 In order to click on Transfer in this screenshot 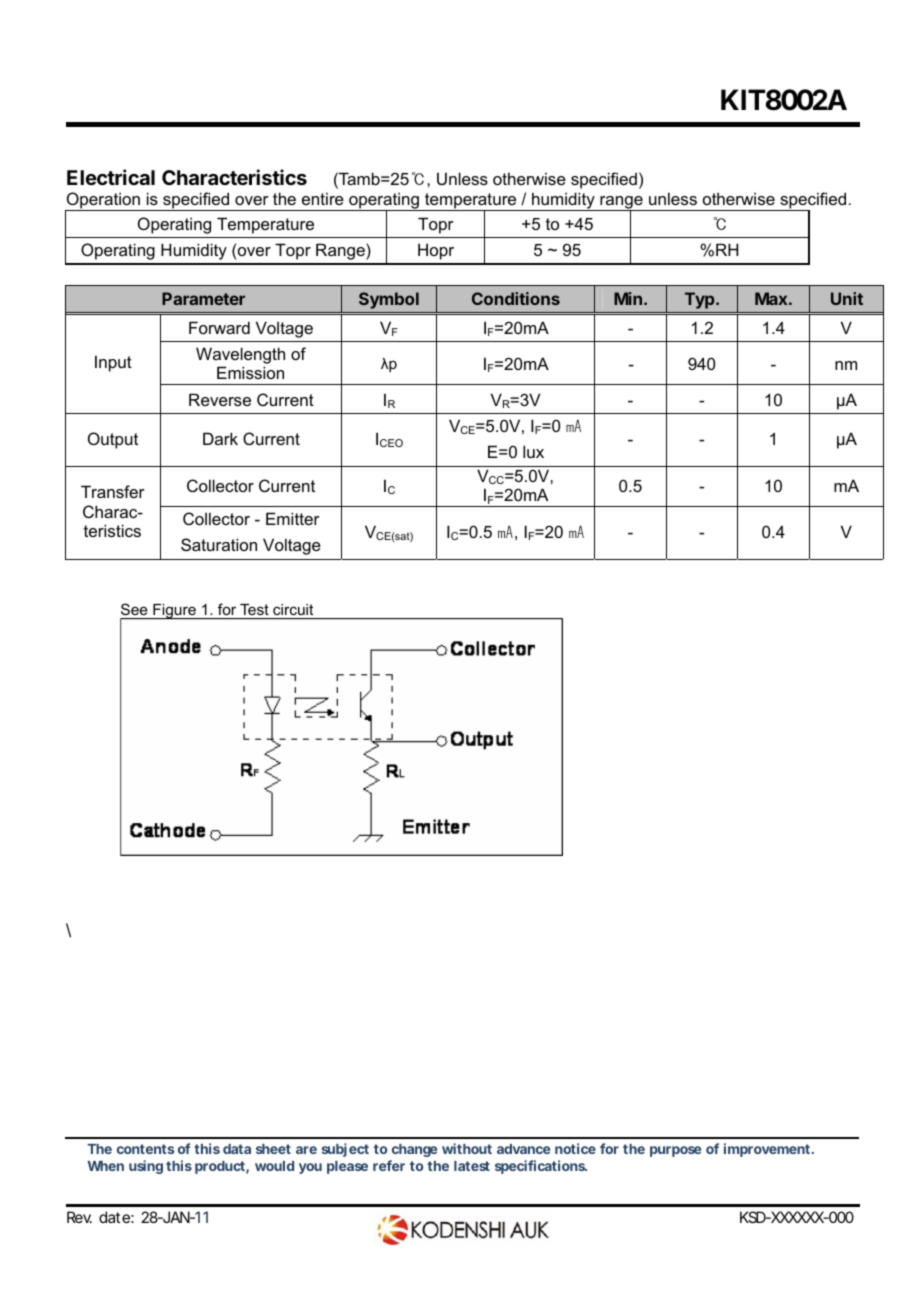, I will do `click(113, 491)`.
